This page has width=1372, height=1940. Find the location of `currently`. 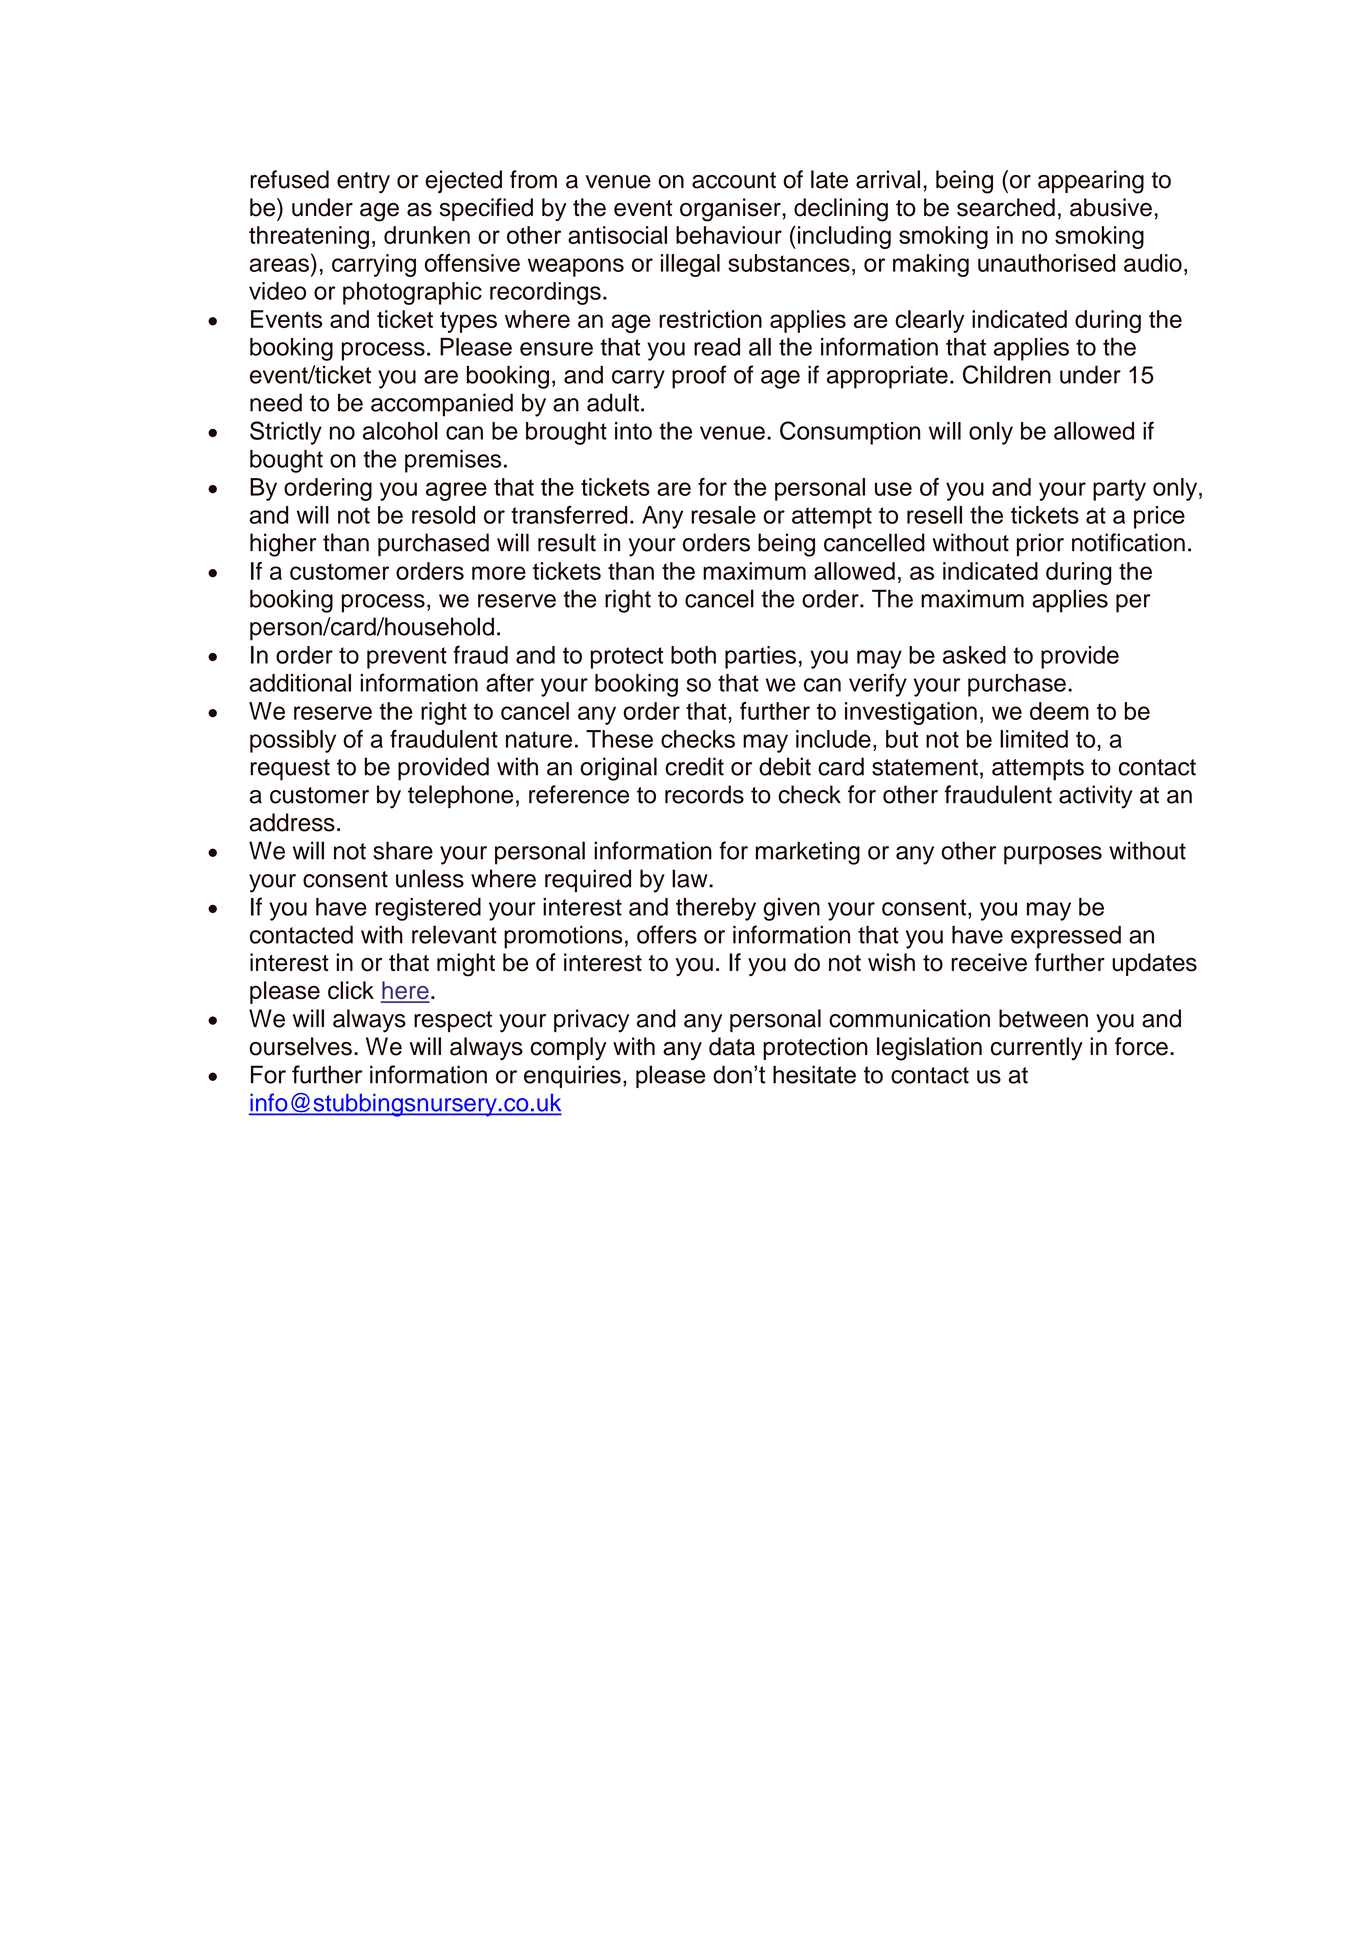

currently is located at coordinates (1037, 1048).
